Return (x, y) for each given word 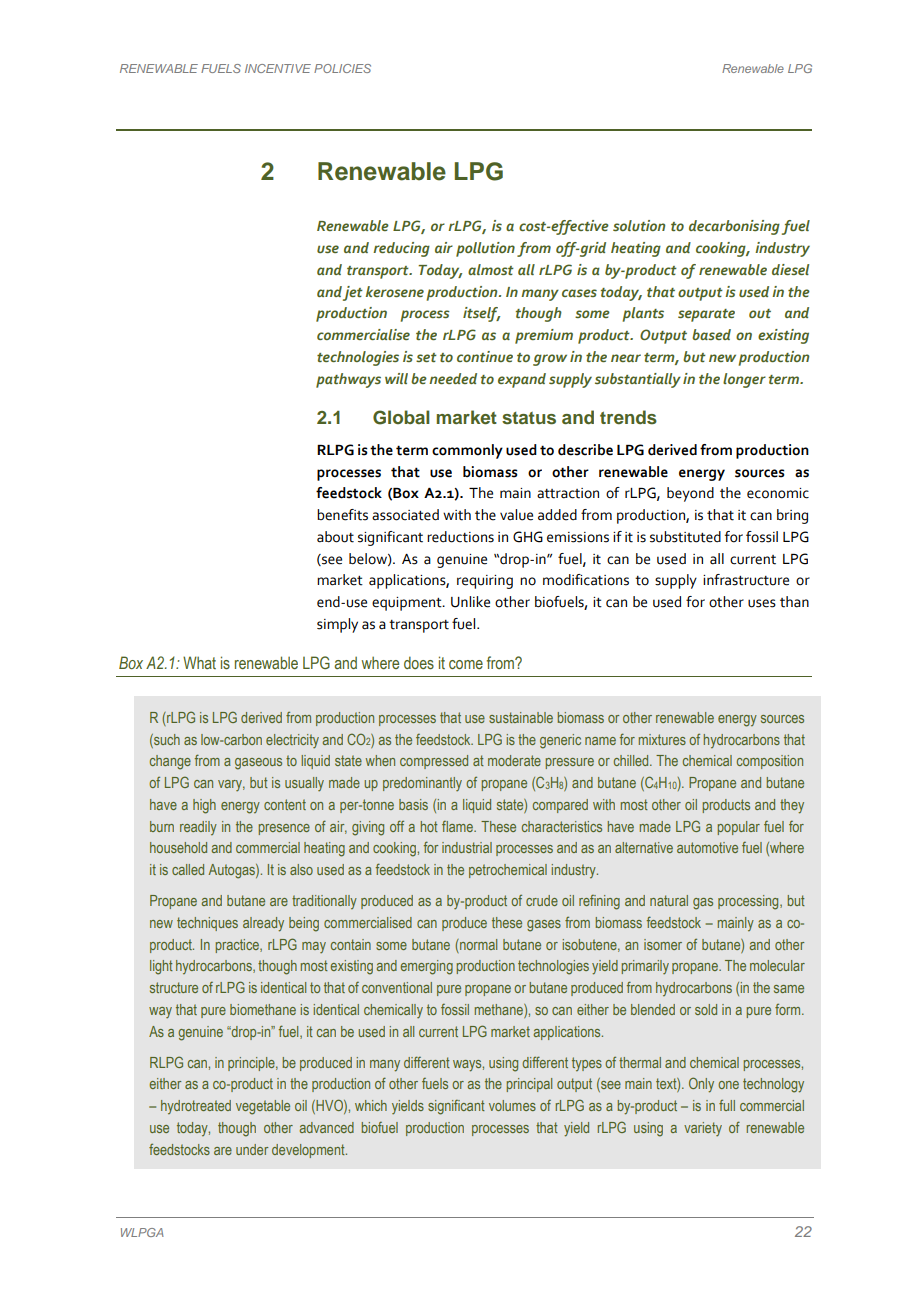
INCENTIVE (278, 68)
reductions (460, 537)
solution (639, 225)
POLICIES (342, 68)
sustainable (521, 717)
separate (706, 315)
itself (481, 314)
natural (669, 900)
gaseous (258, 764)
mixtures (662, 739)
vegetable (263, 1107)
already (263, 924)
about (335, 537)
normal (477, 944)
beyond (690, 494)
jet (353, 293)
